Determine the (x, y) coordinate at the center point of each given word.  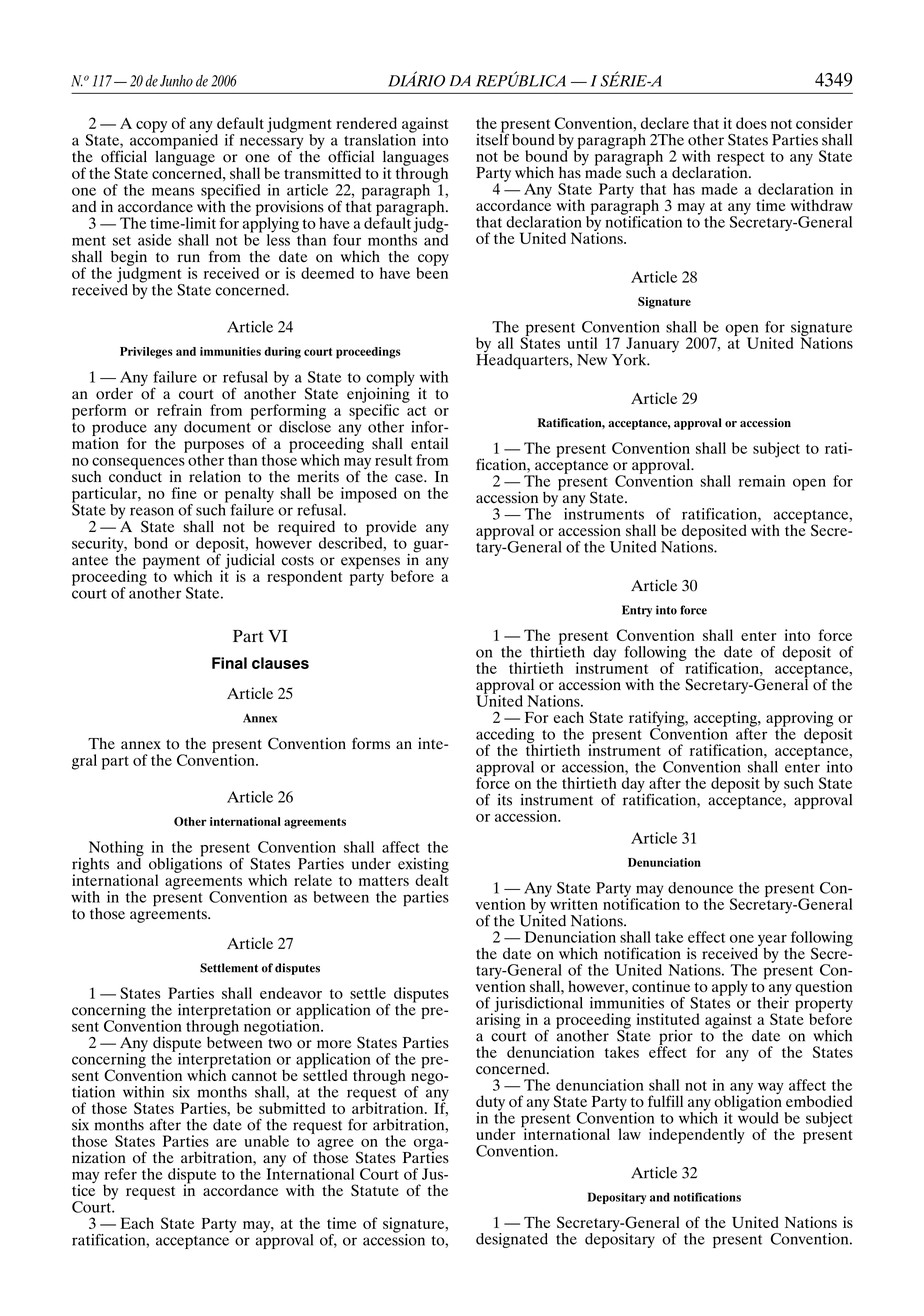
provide (391, 529)
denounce (700, 888)
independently (697, 1136)
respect (741, 160)
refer (120, 1174)
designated (512, 1240)
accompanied (174, 142)
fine (184, 493)
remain (762, 481)
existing (423, 866)
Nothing (116, 850)
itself (492, 138)
